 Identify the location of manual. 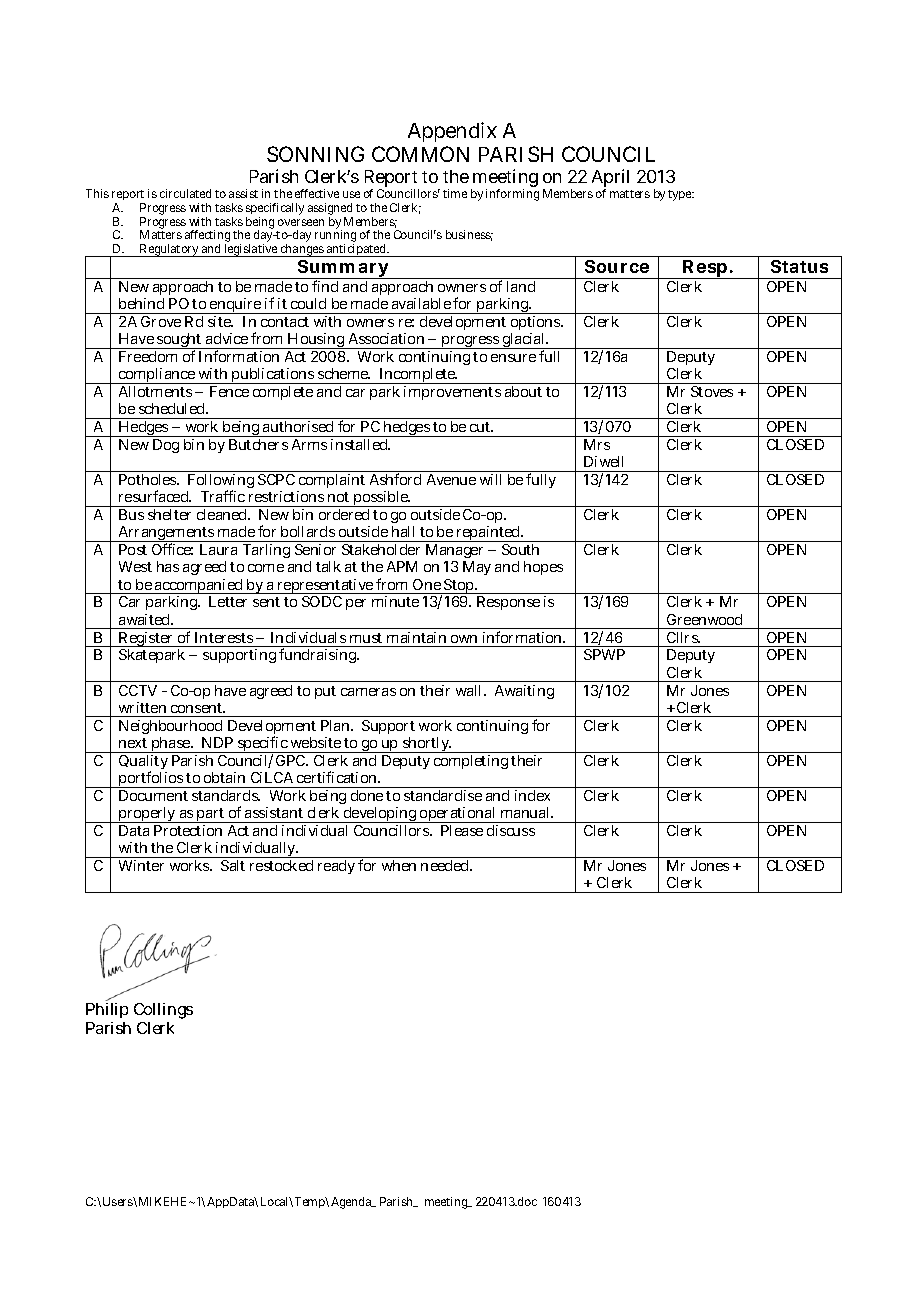
(527, 812).
